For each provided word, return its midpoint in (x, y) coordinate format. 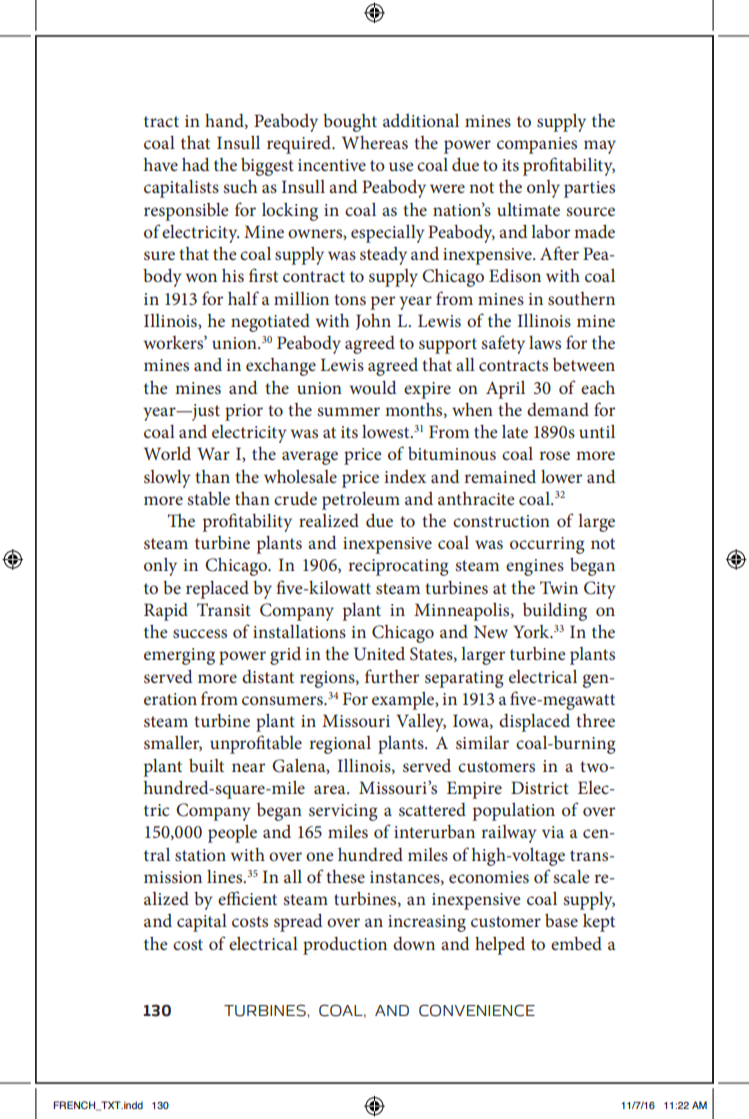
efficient (247, 898)
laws (545, 342)
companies (537, 145)
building (555, 612)
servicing (343, 812)
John (373, 321)
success (200, 633)
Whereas (375, 142)
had (196, 164)
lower (561, 476)
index (405, 476)
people (232, 834)
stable (208, 498)
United (379, 654)
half (243, 298)
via (553, 832)
